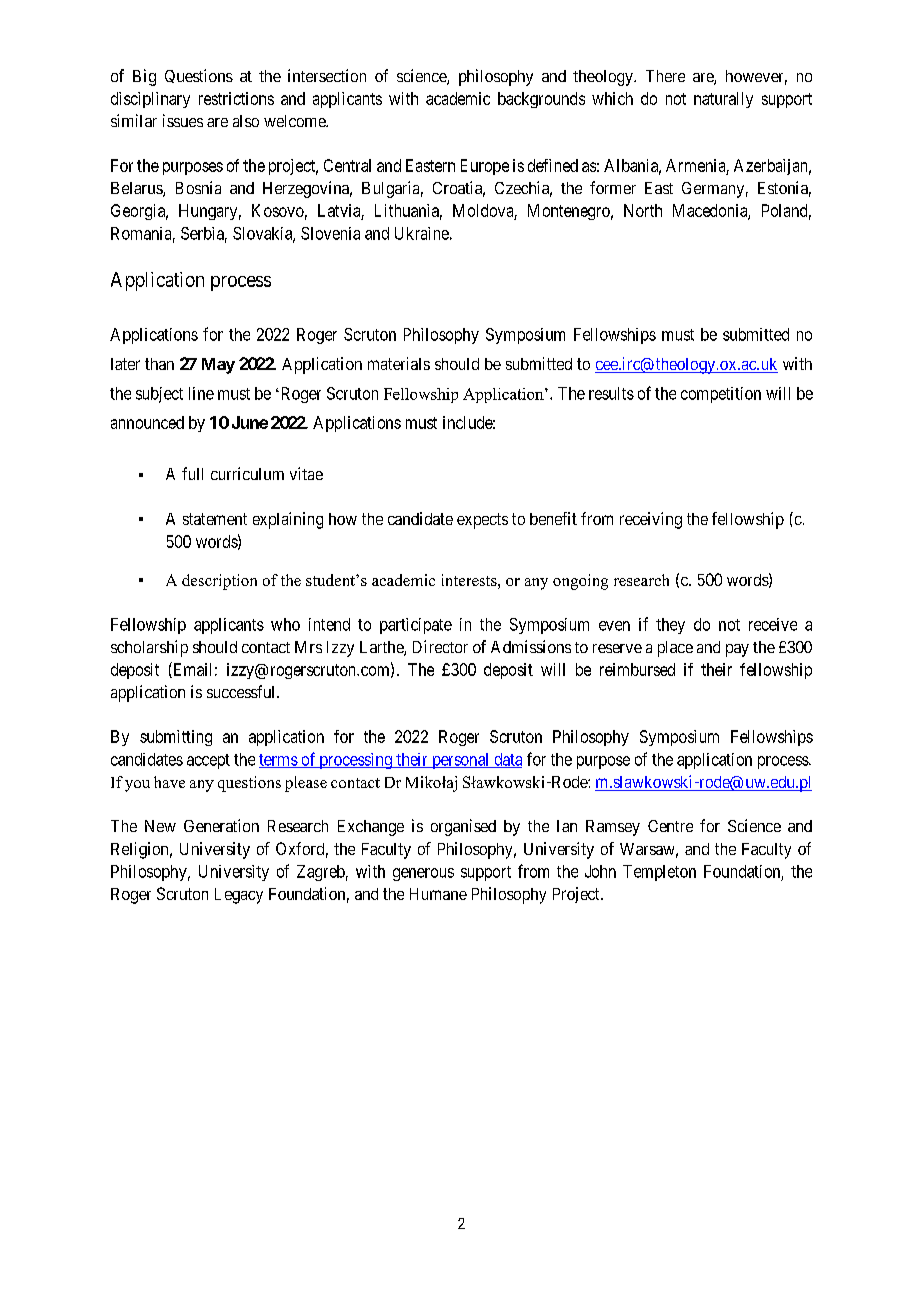  What do you see at coordinates (219, 582) in the screenshot?
I see `description` at bounding box center [219, 582].
